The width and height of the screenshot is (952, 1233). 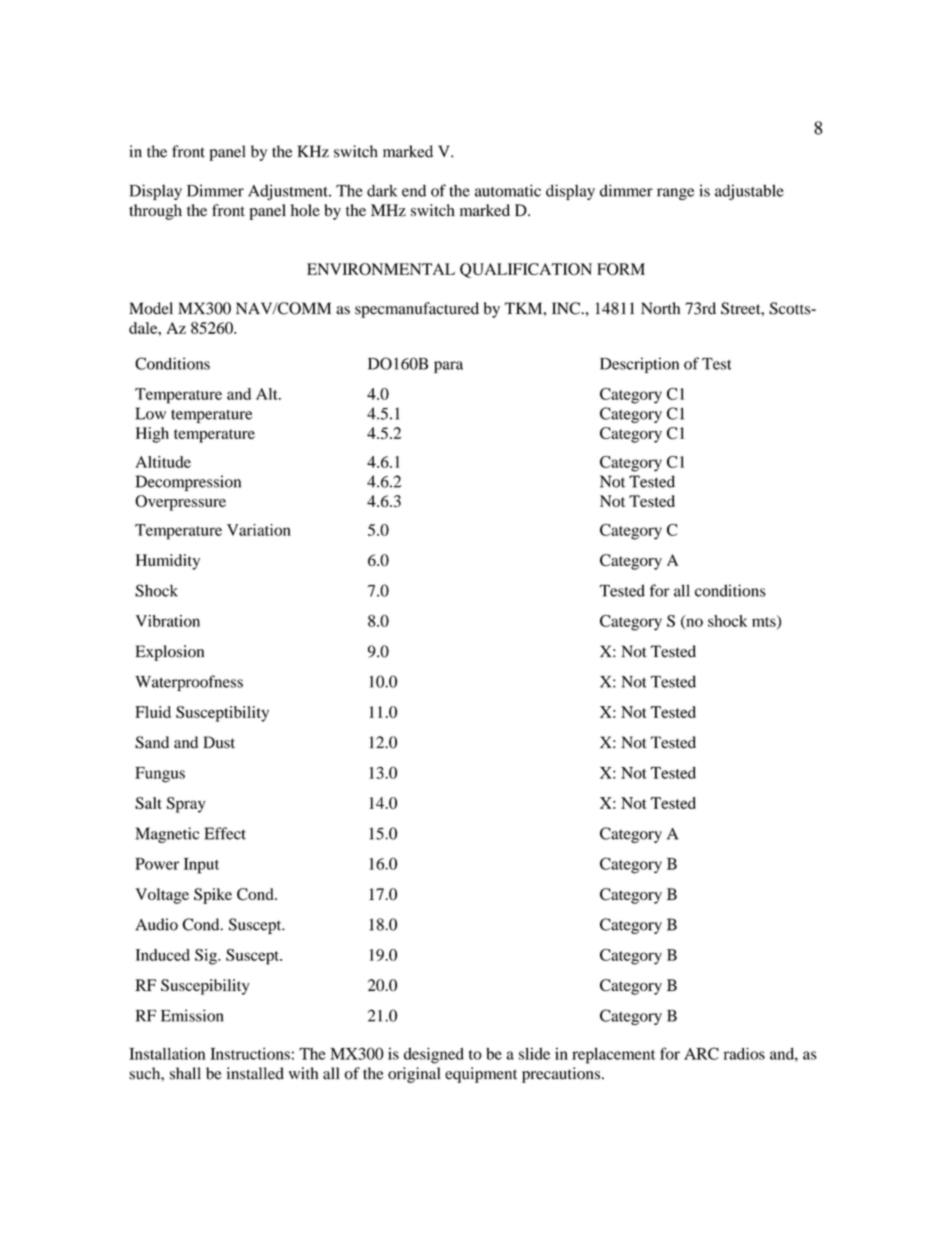 What do you see at coordinates (250, 1053) in the screenshot?
I see `Instructions` at bounding box center [250, 1053].
